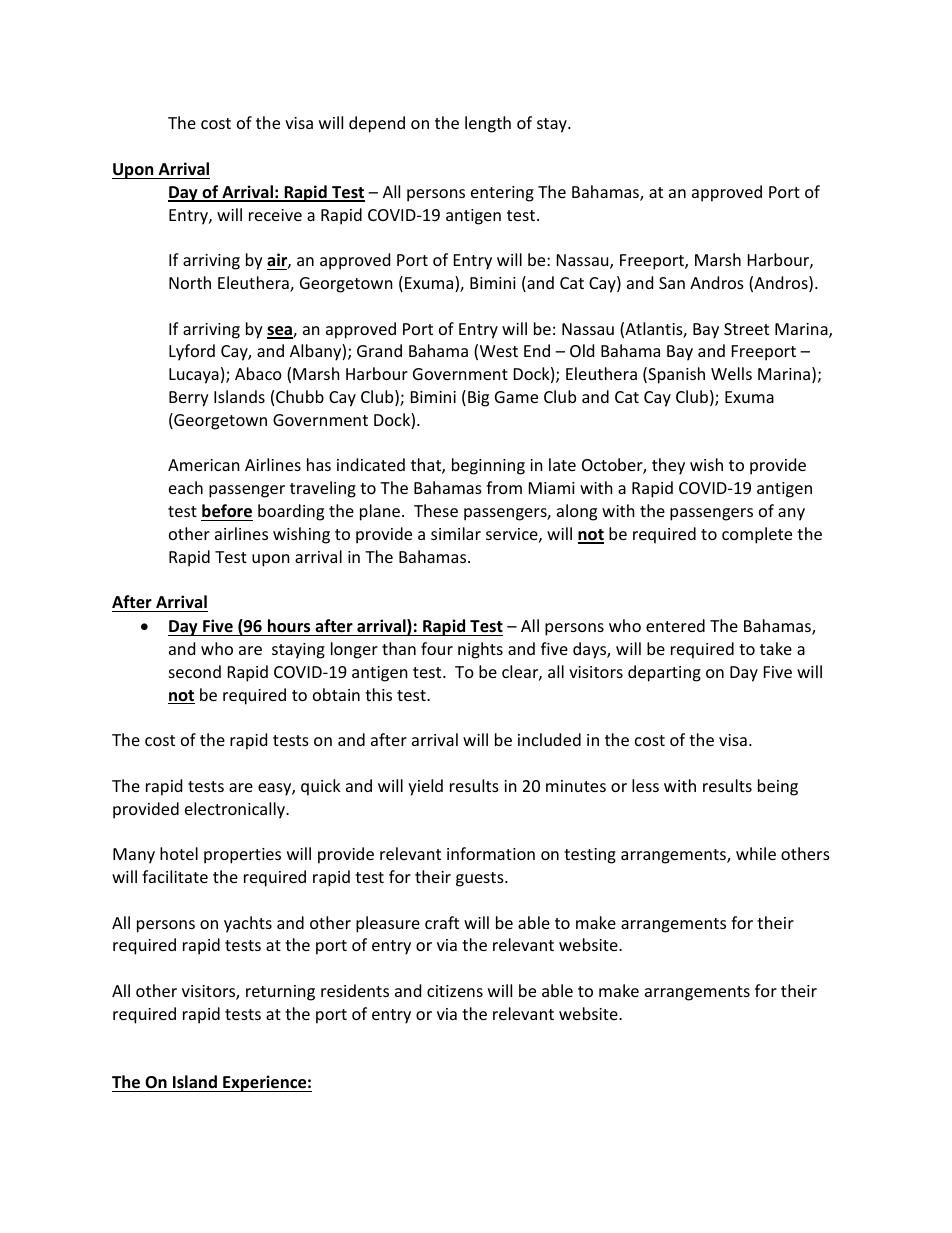  Describe the element at coordinates (672, 283) in the screenshot. I see `San` at that location.
